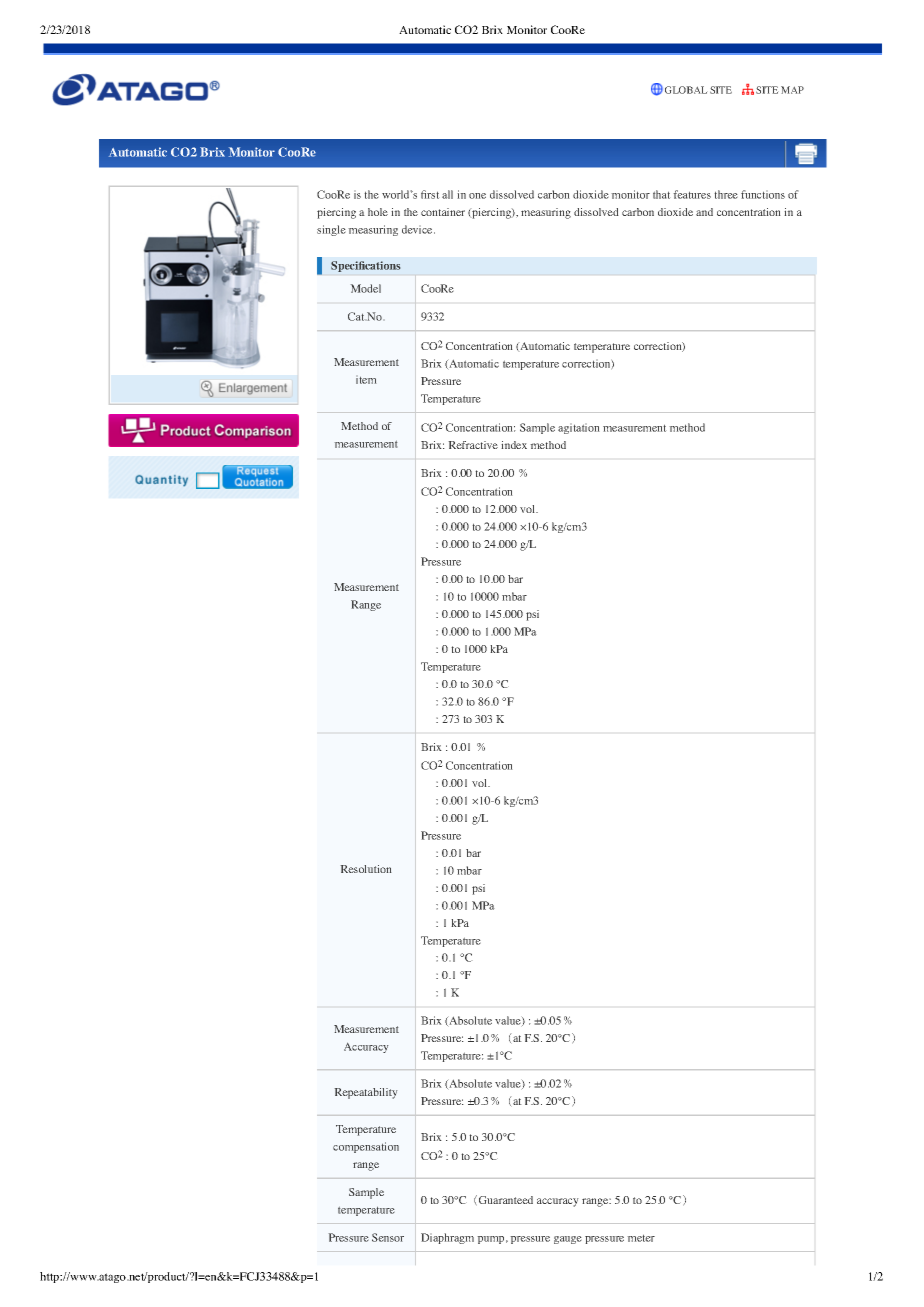 This screenshot has height=1307, width=924. Describe the element at coordinates (447, 1238) in the screenshot. I see `Diaphragm` at that location.
